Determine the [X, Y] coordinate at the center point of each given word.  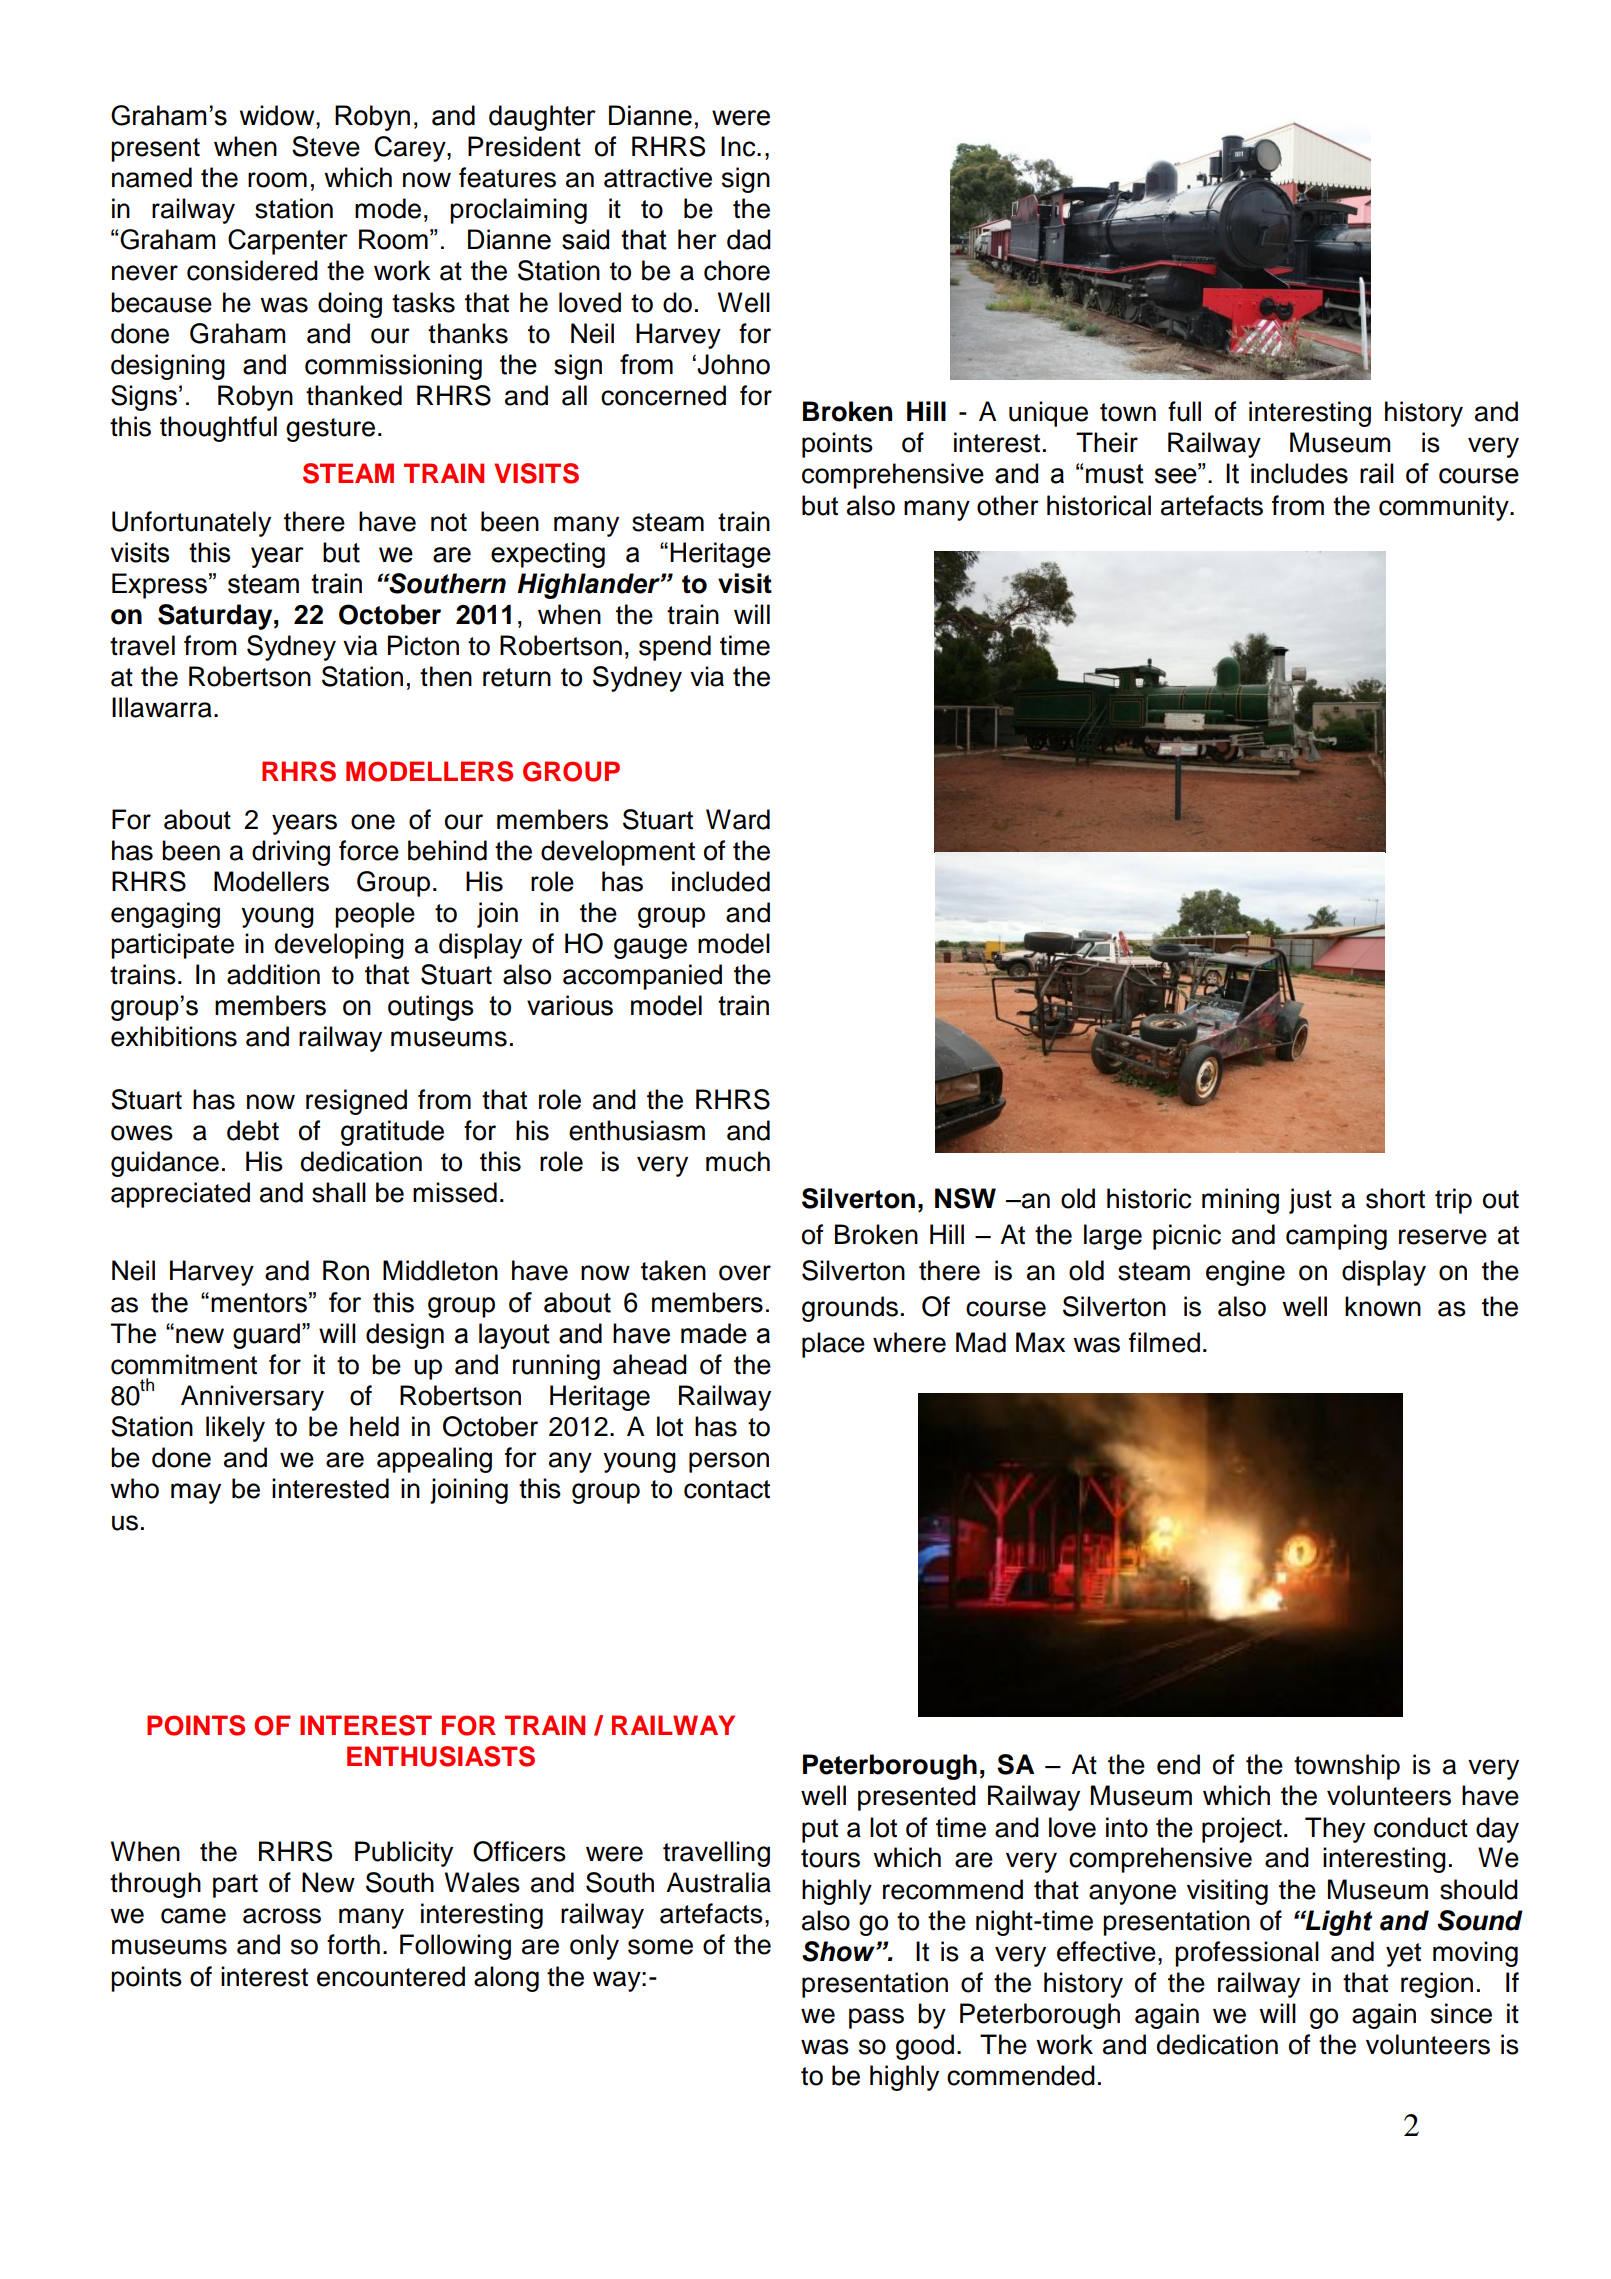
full [1184, 411]
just [1310, 1201]
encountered [391, 1976]
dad [749, 239]
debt [253, 1130]
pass [876, 2018]
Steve [326, 146]
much [738, 1161]
